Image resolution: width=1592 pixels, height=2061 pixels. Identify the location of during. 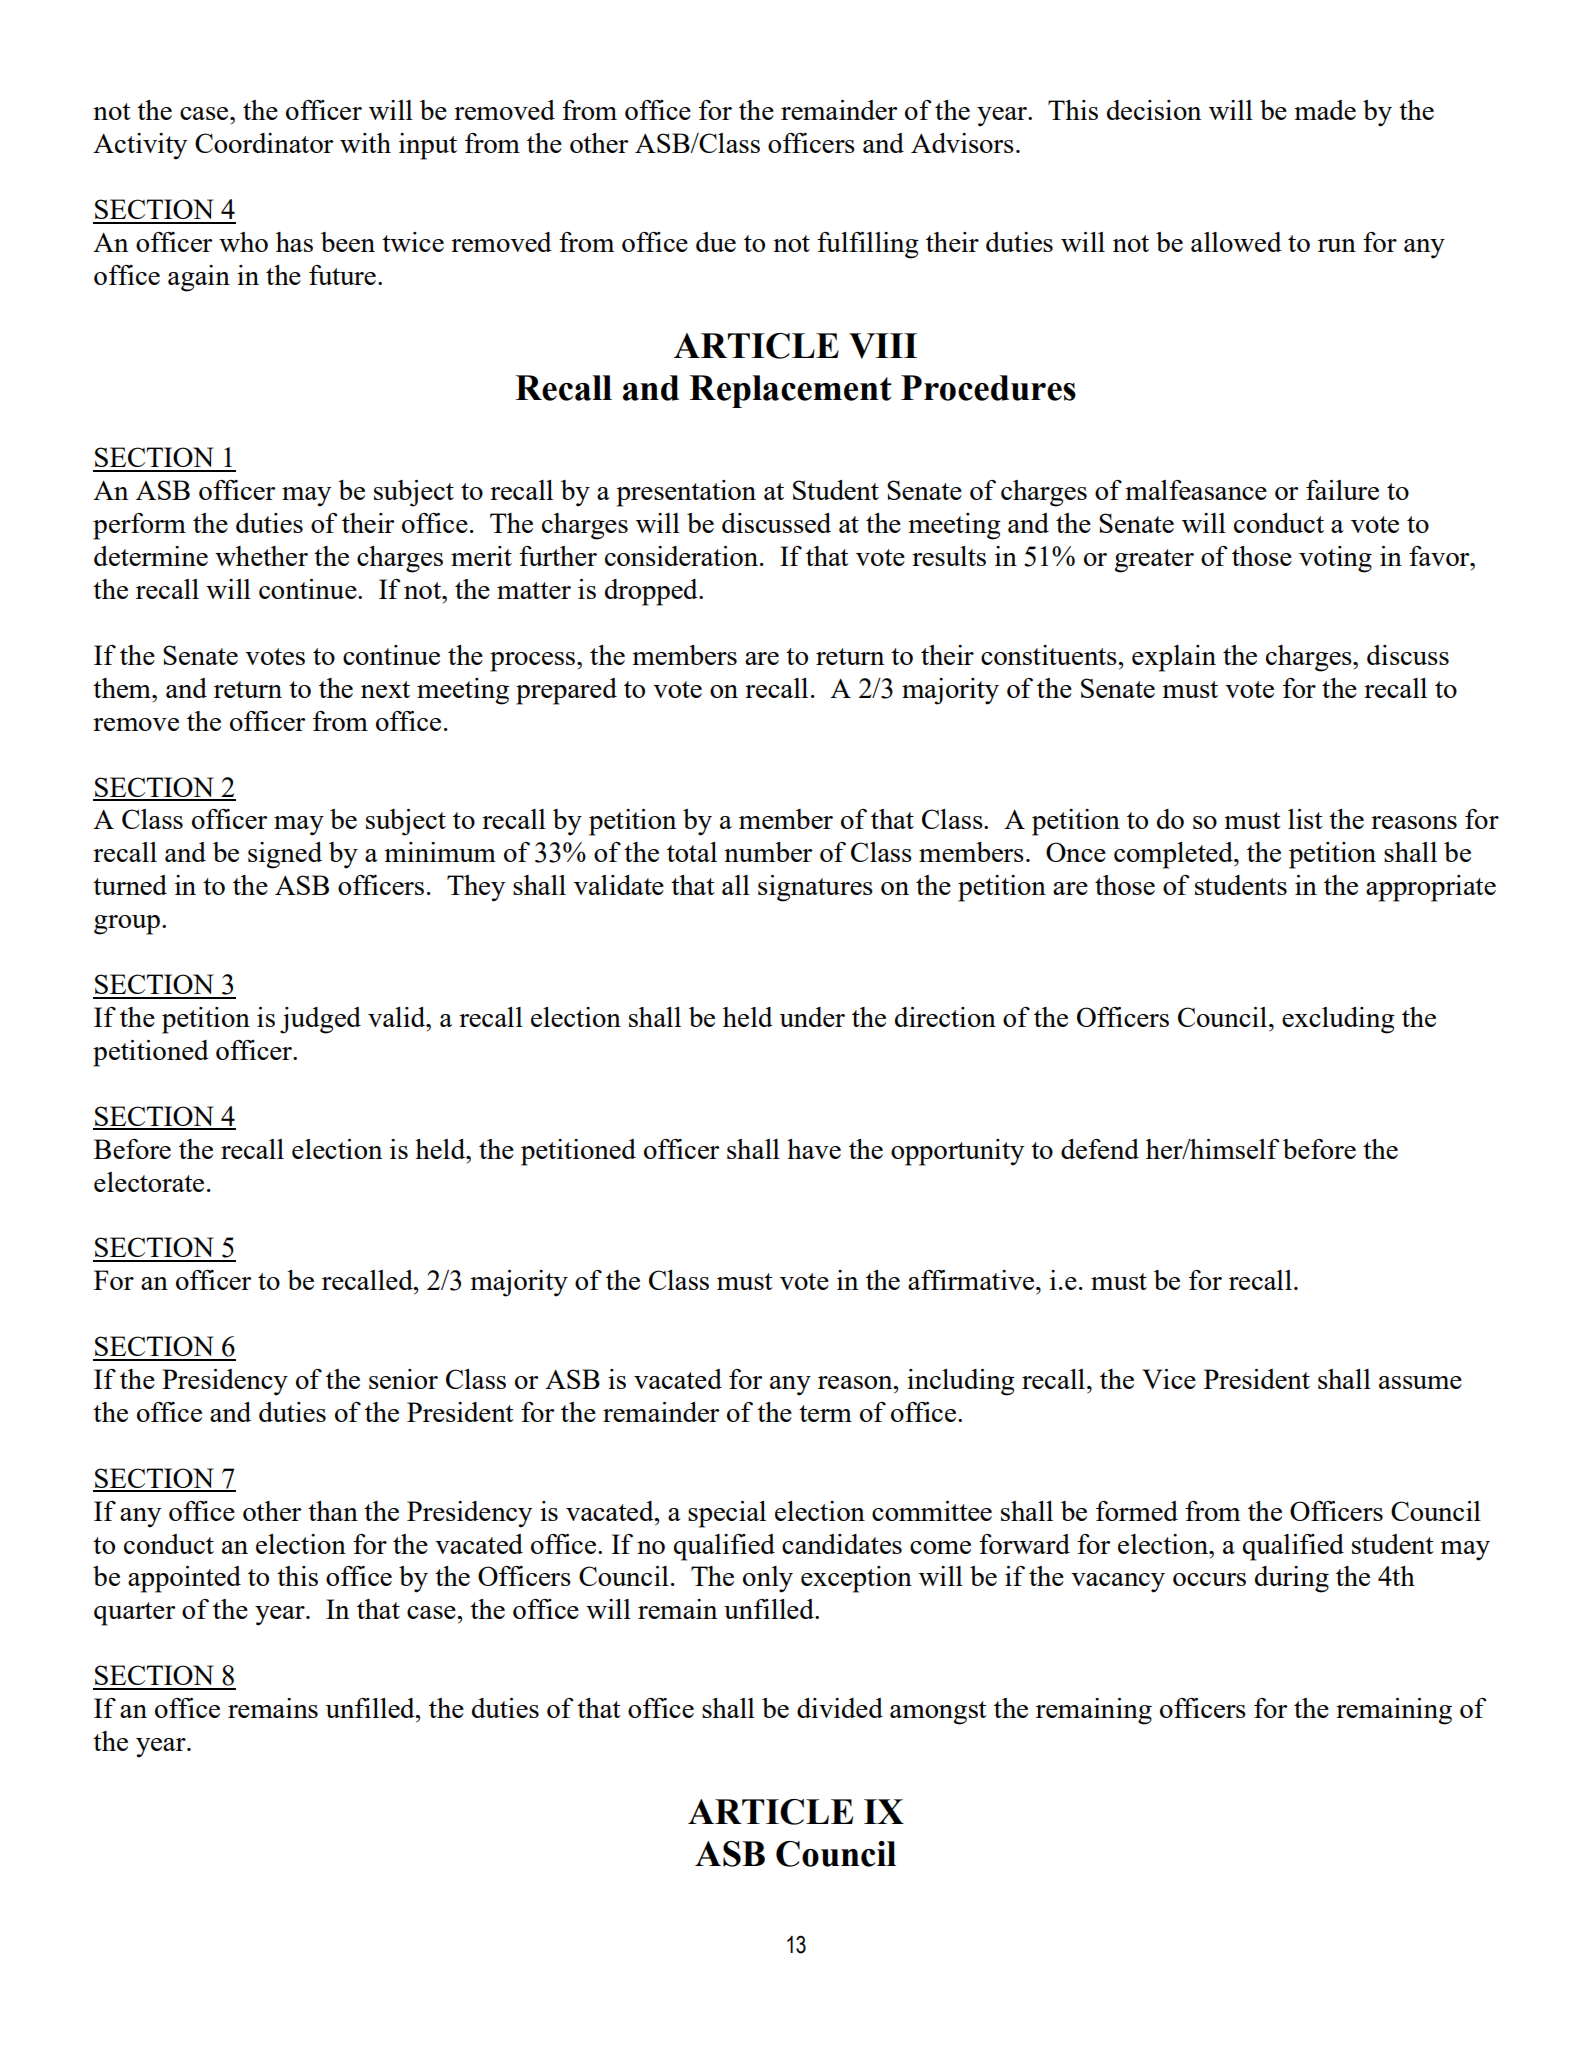
(1292, 1579).
